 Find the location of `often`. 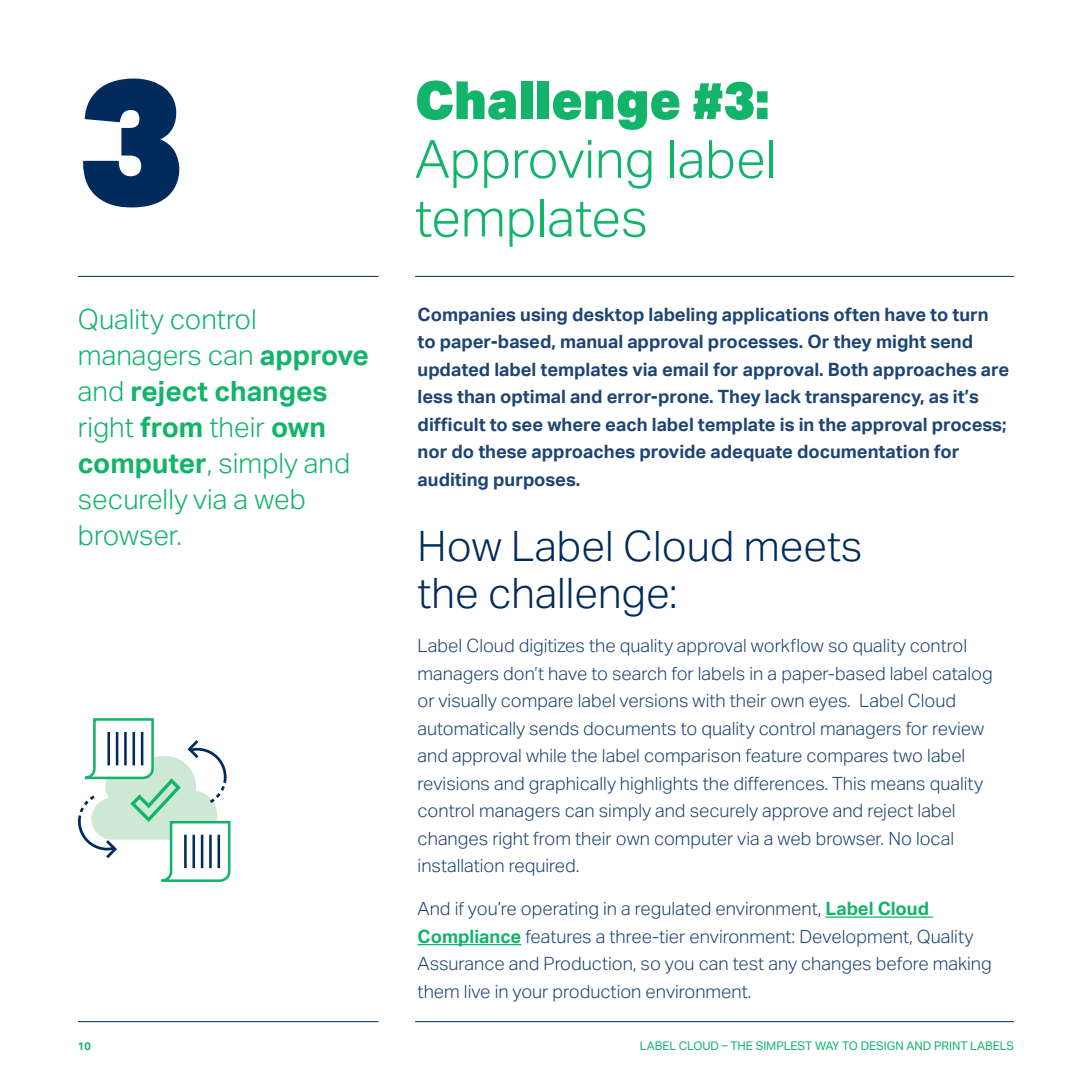

often is located at coordinates (856, 314).
